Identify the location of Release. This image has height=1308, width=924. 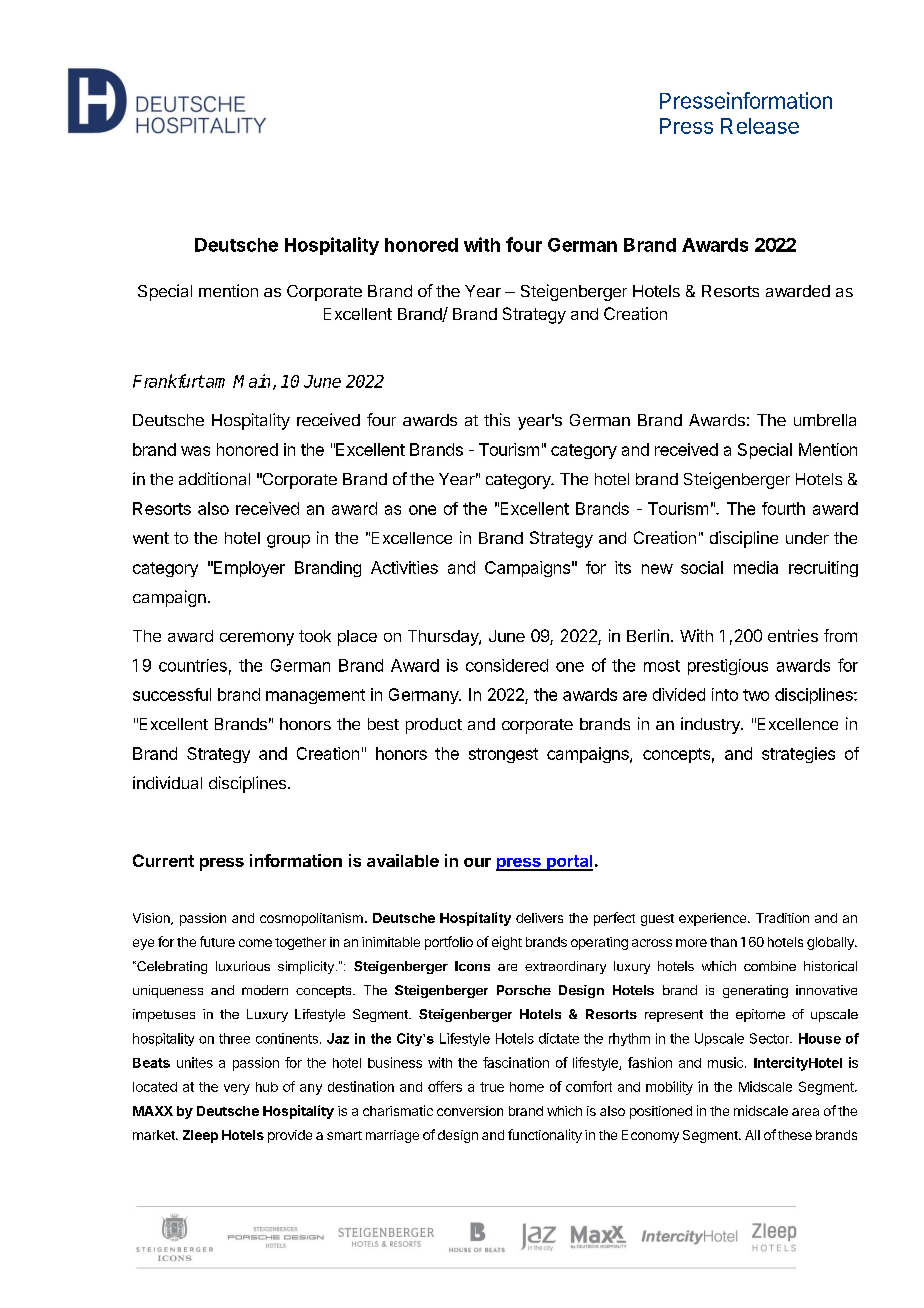
(760, 126).
